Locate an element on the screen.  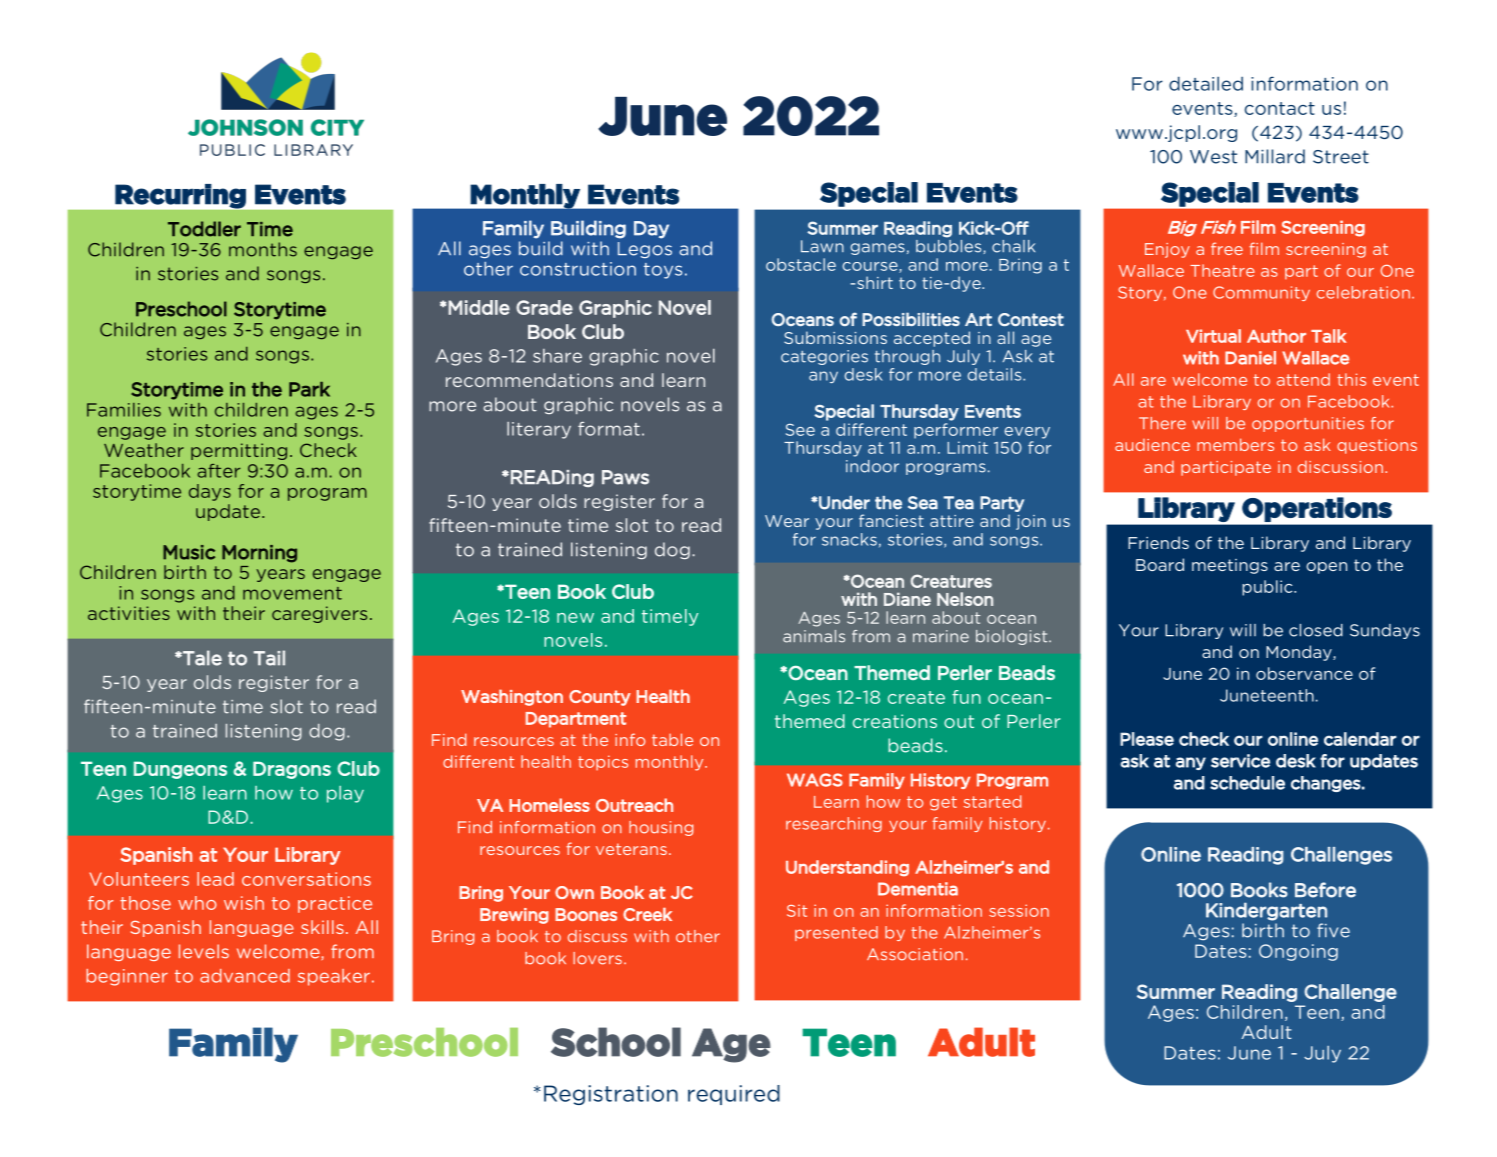
Ongoing is located at coordinates (1298, 952).
